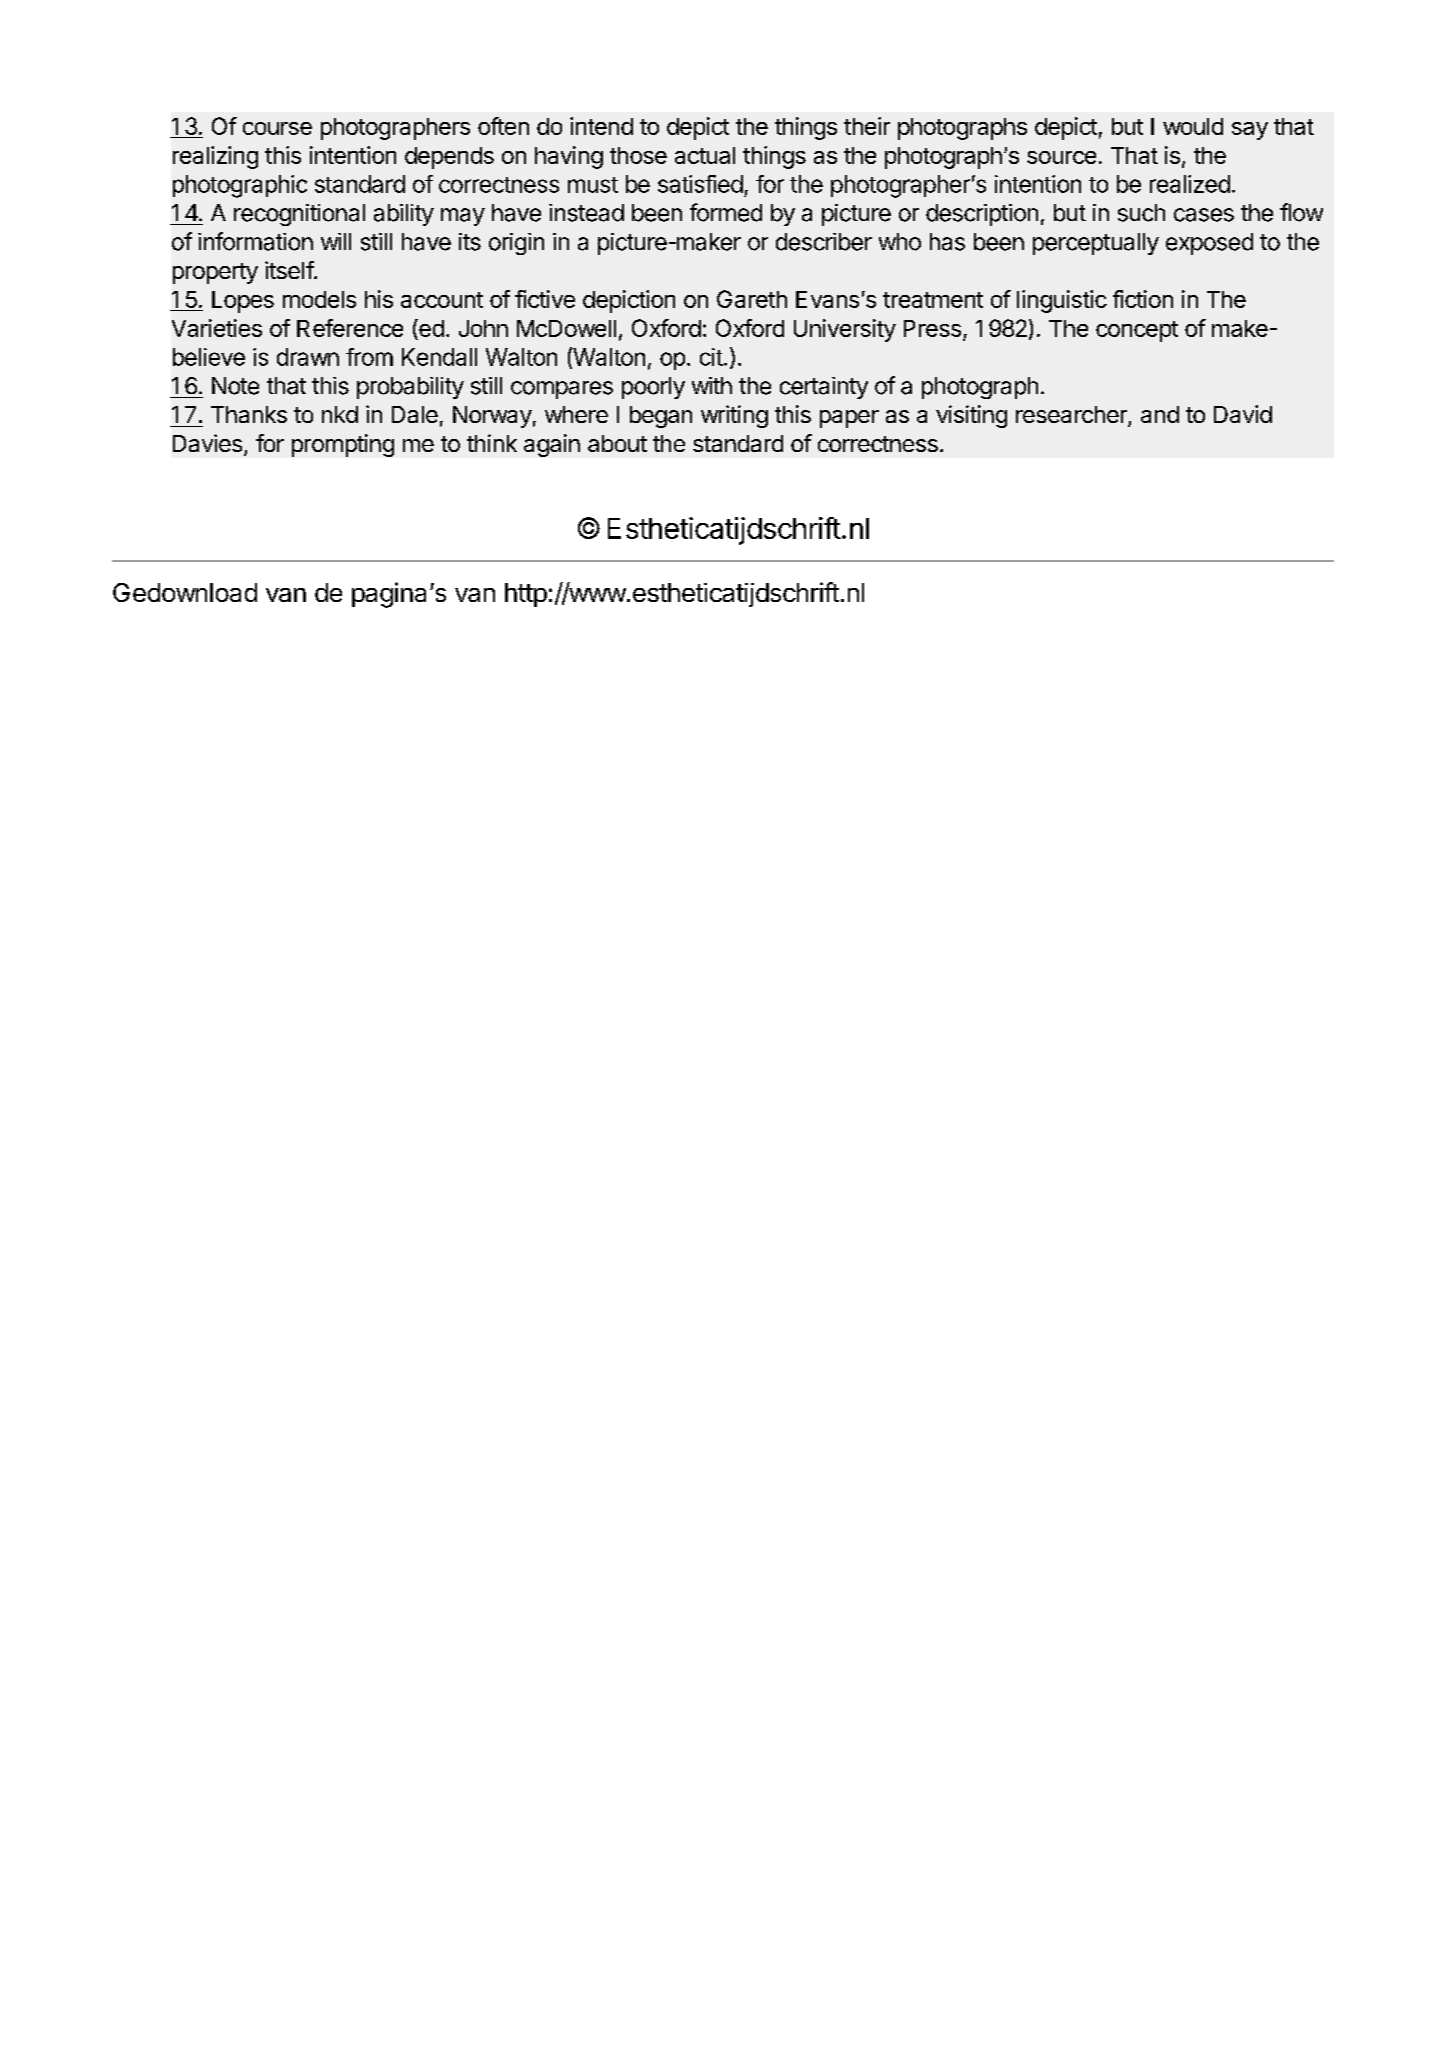  Describe the element at coordinates (343, 445) in the screenshot. I see `prompting` at that location.
